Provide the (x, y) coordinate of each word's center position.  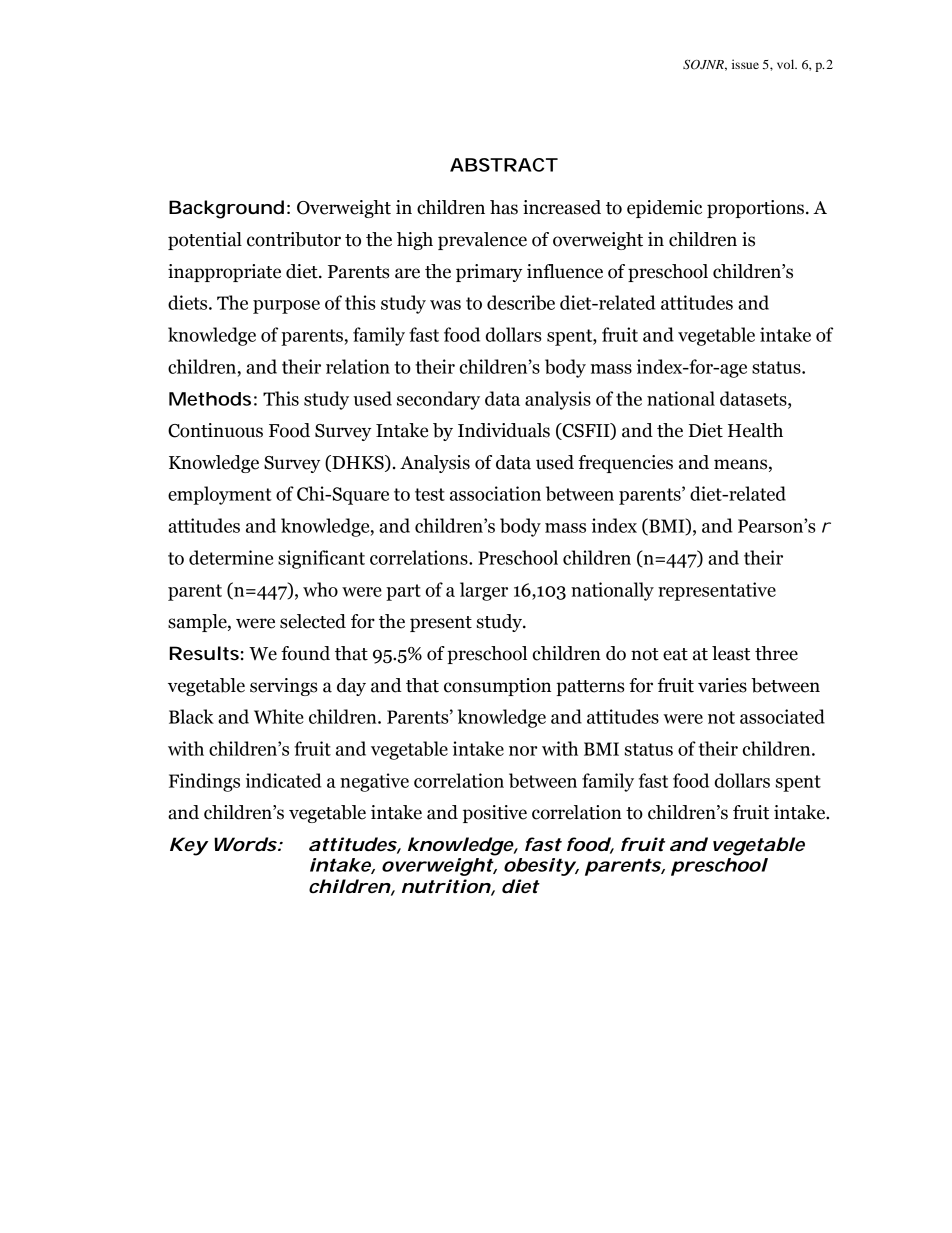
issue (745, 64)
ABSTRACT (504, 165)
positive (495, 814)
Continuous (215, 430)
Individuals (504, 430)
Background (226, 209)
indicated (284, 780)
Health (755, 430)
